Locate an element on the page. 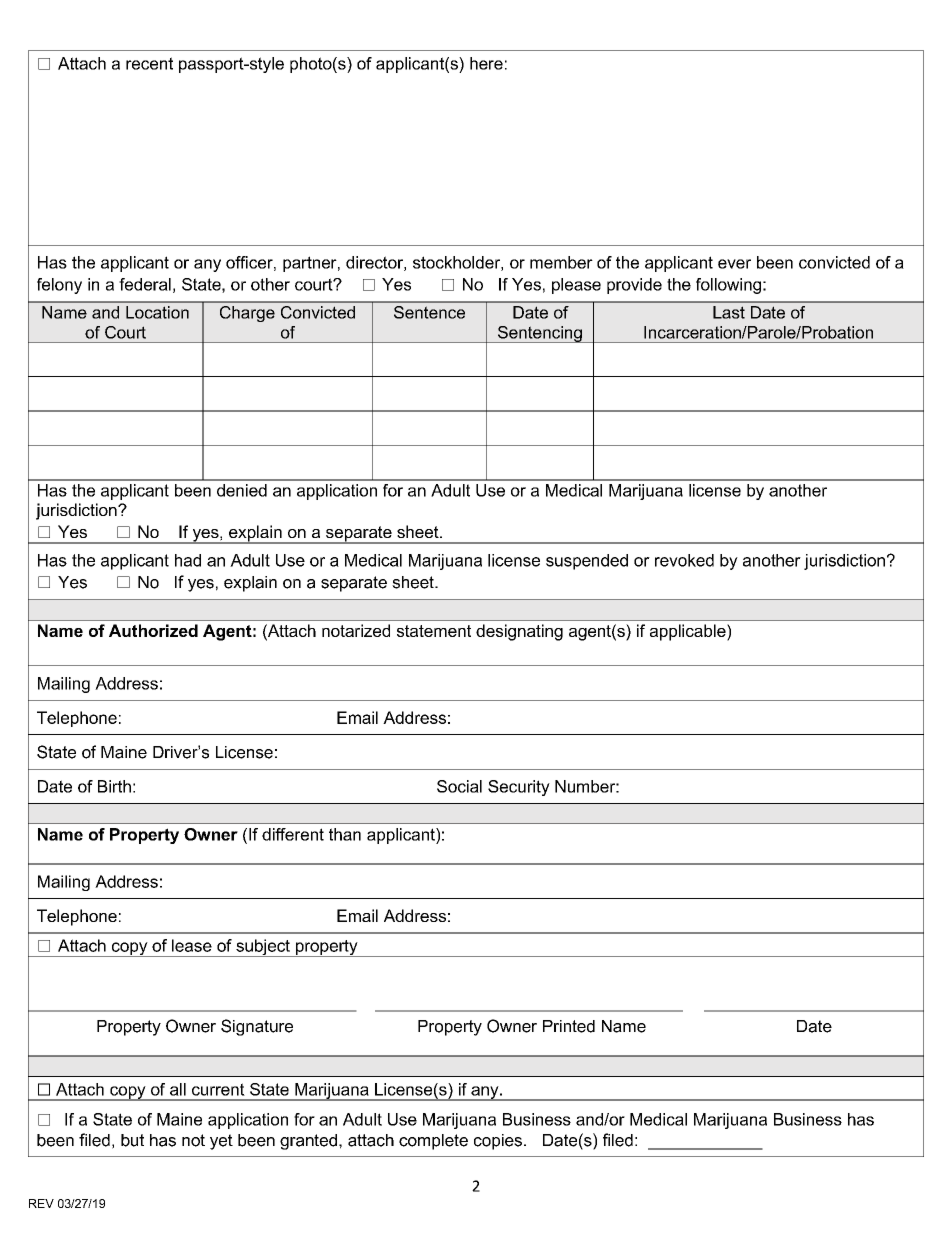 This document has width=952, height=1233. recent is located at coordinates (149, 63).
